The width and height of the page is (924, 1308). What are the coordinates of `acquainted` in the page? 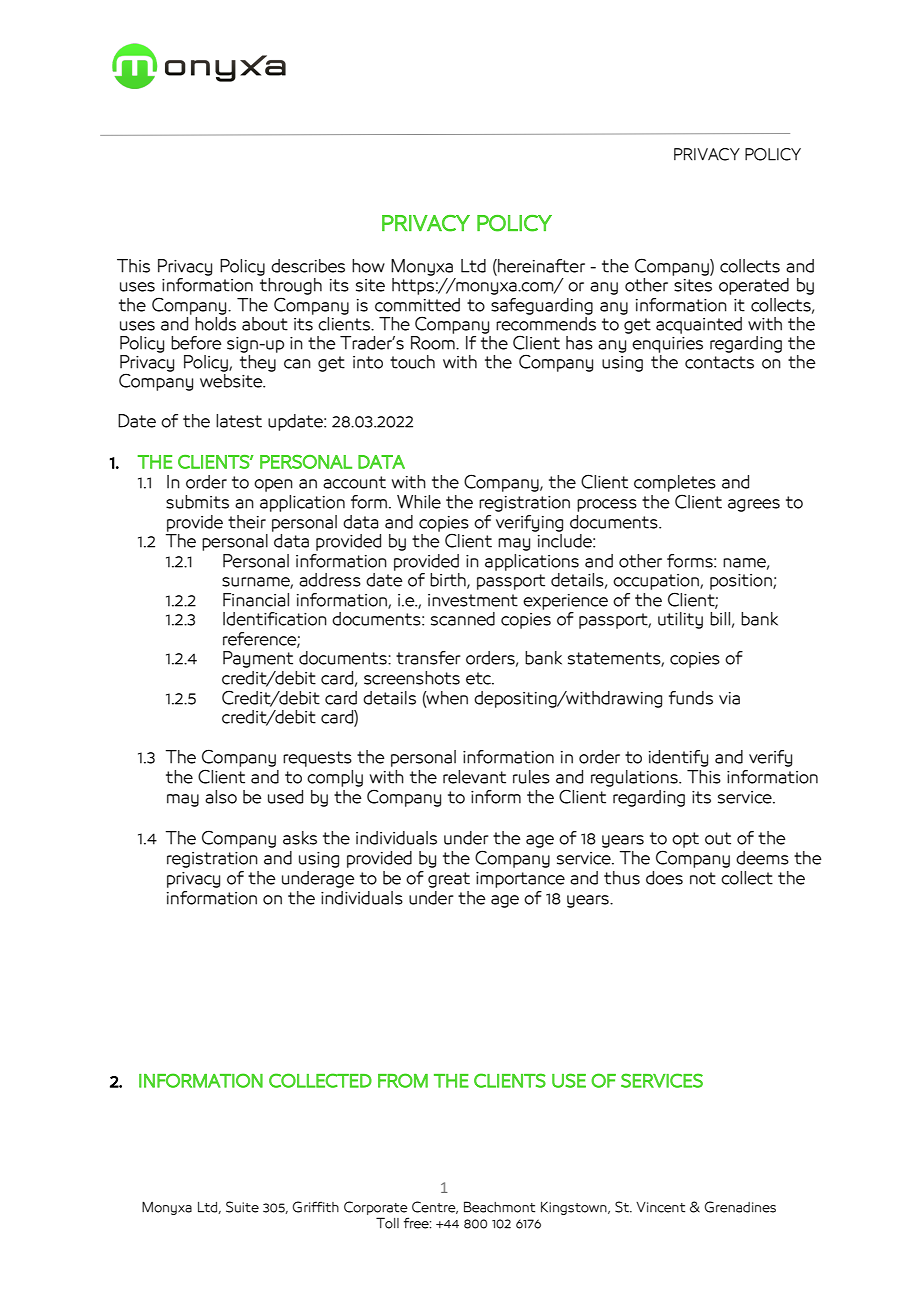 It's located at (699, 325).
